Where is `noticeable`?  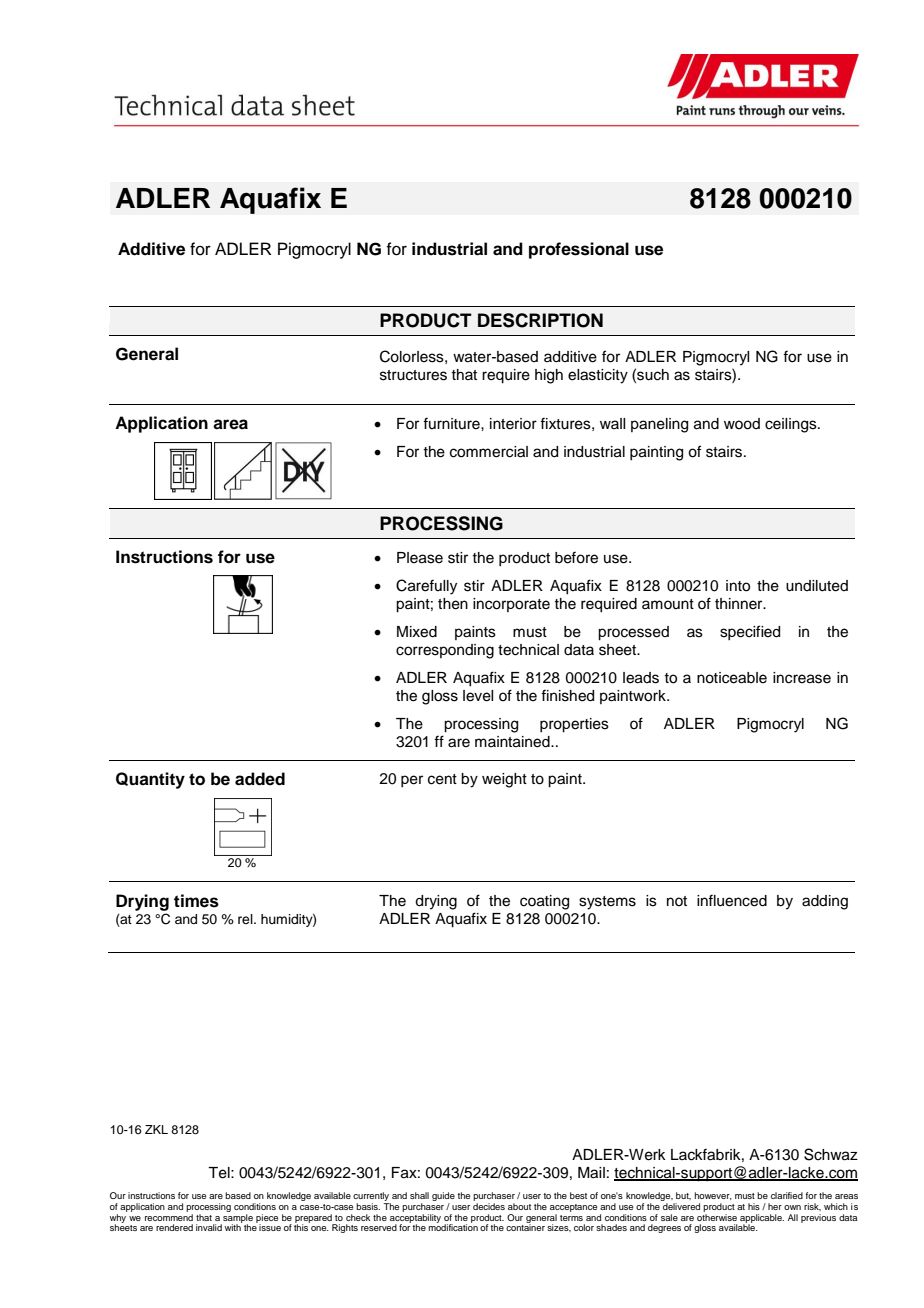 noticeable is located at coordinates (732, 678).
